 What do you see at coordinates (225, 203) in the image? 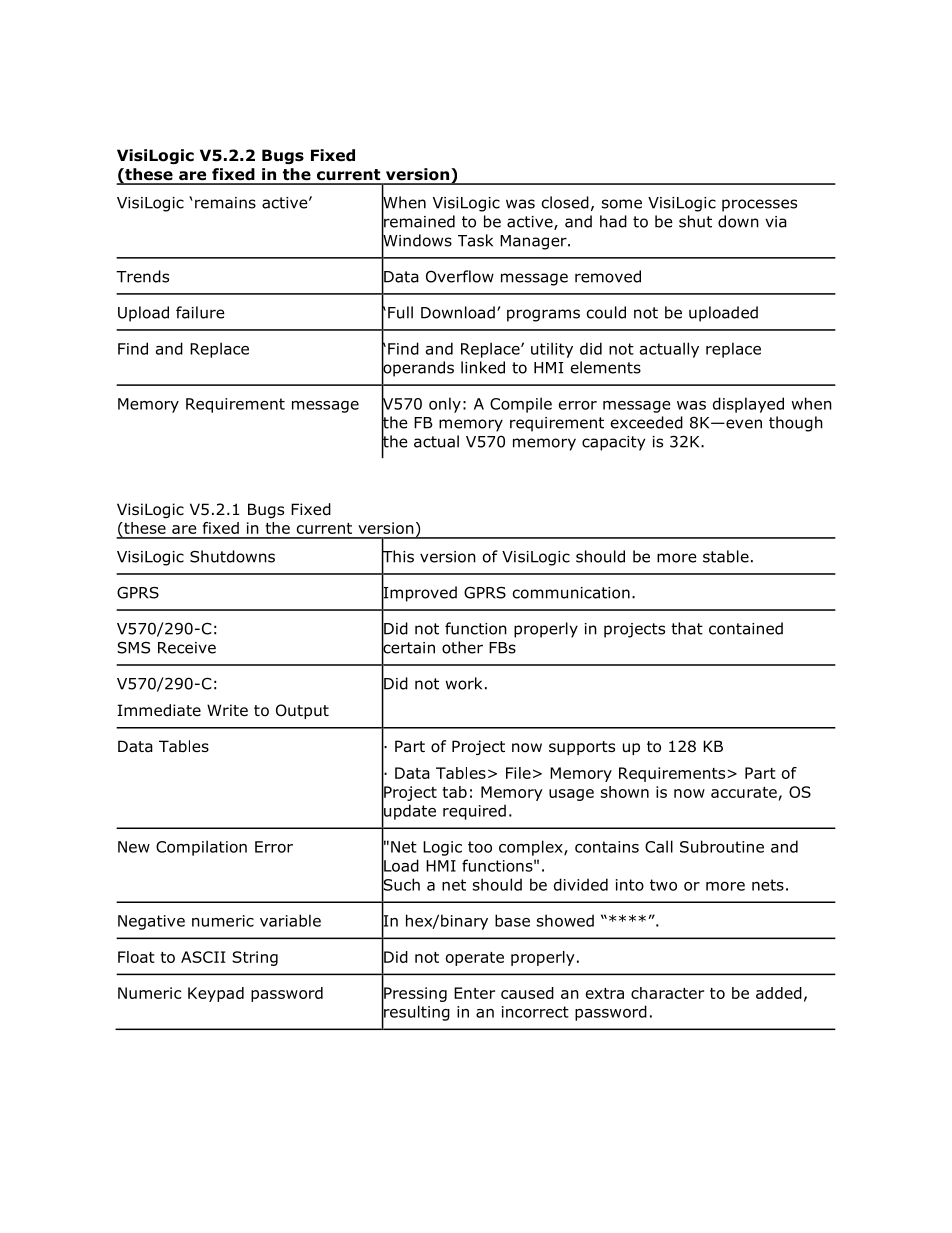
I see `remains` at bounding box center [225, 203].
